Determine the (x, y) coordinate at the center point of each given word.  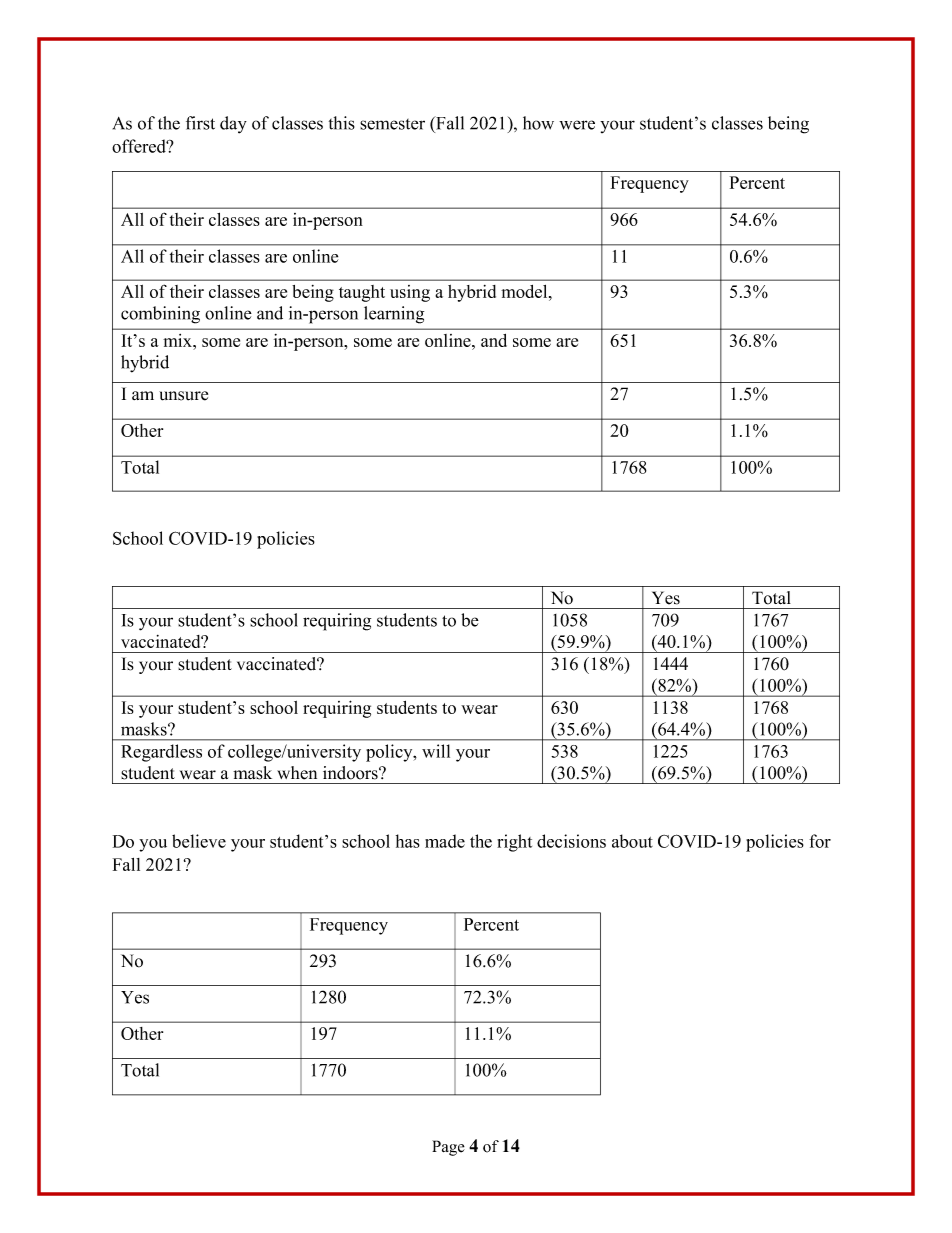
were (577, 125)
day (233, 125)
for (820, 841)
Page (448, 1148)
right (514, 843)
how (538, 123)
